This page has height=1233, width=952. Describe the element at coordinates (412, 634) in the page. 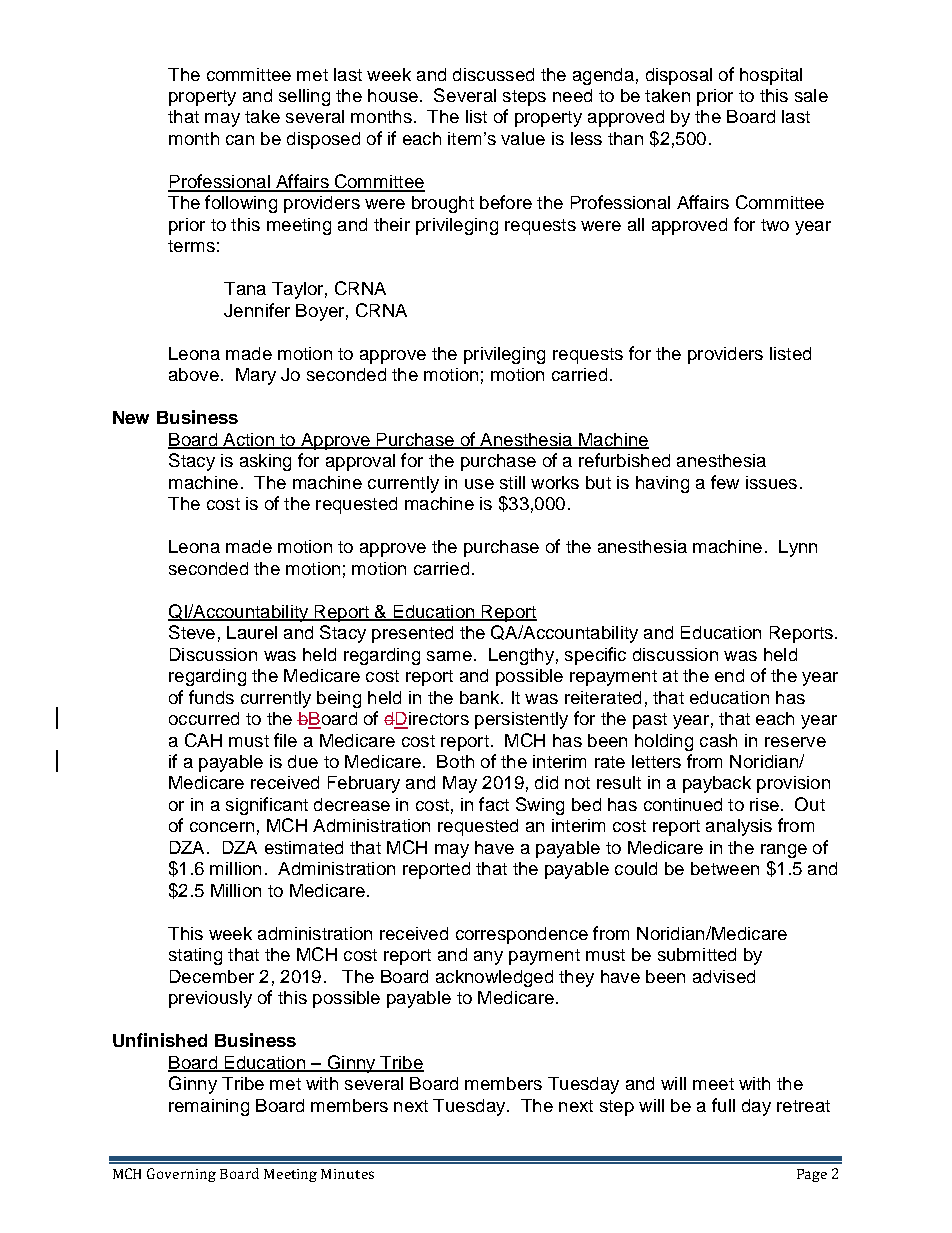

I see `presented` at that location.
